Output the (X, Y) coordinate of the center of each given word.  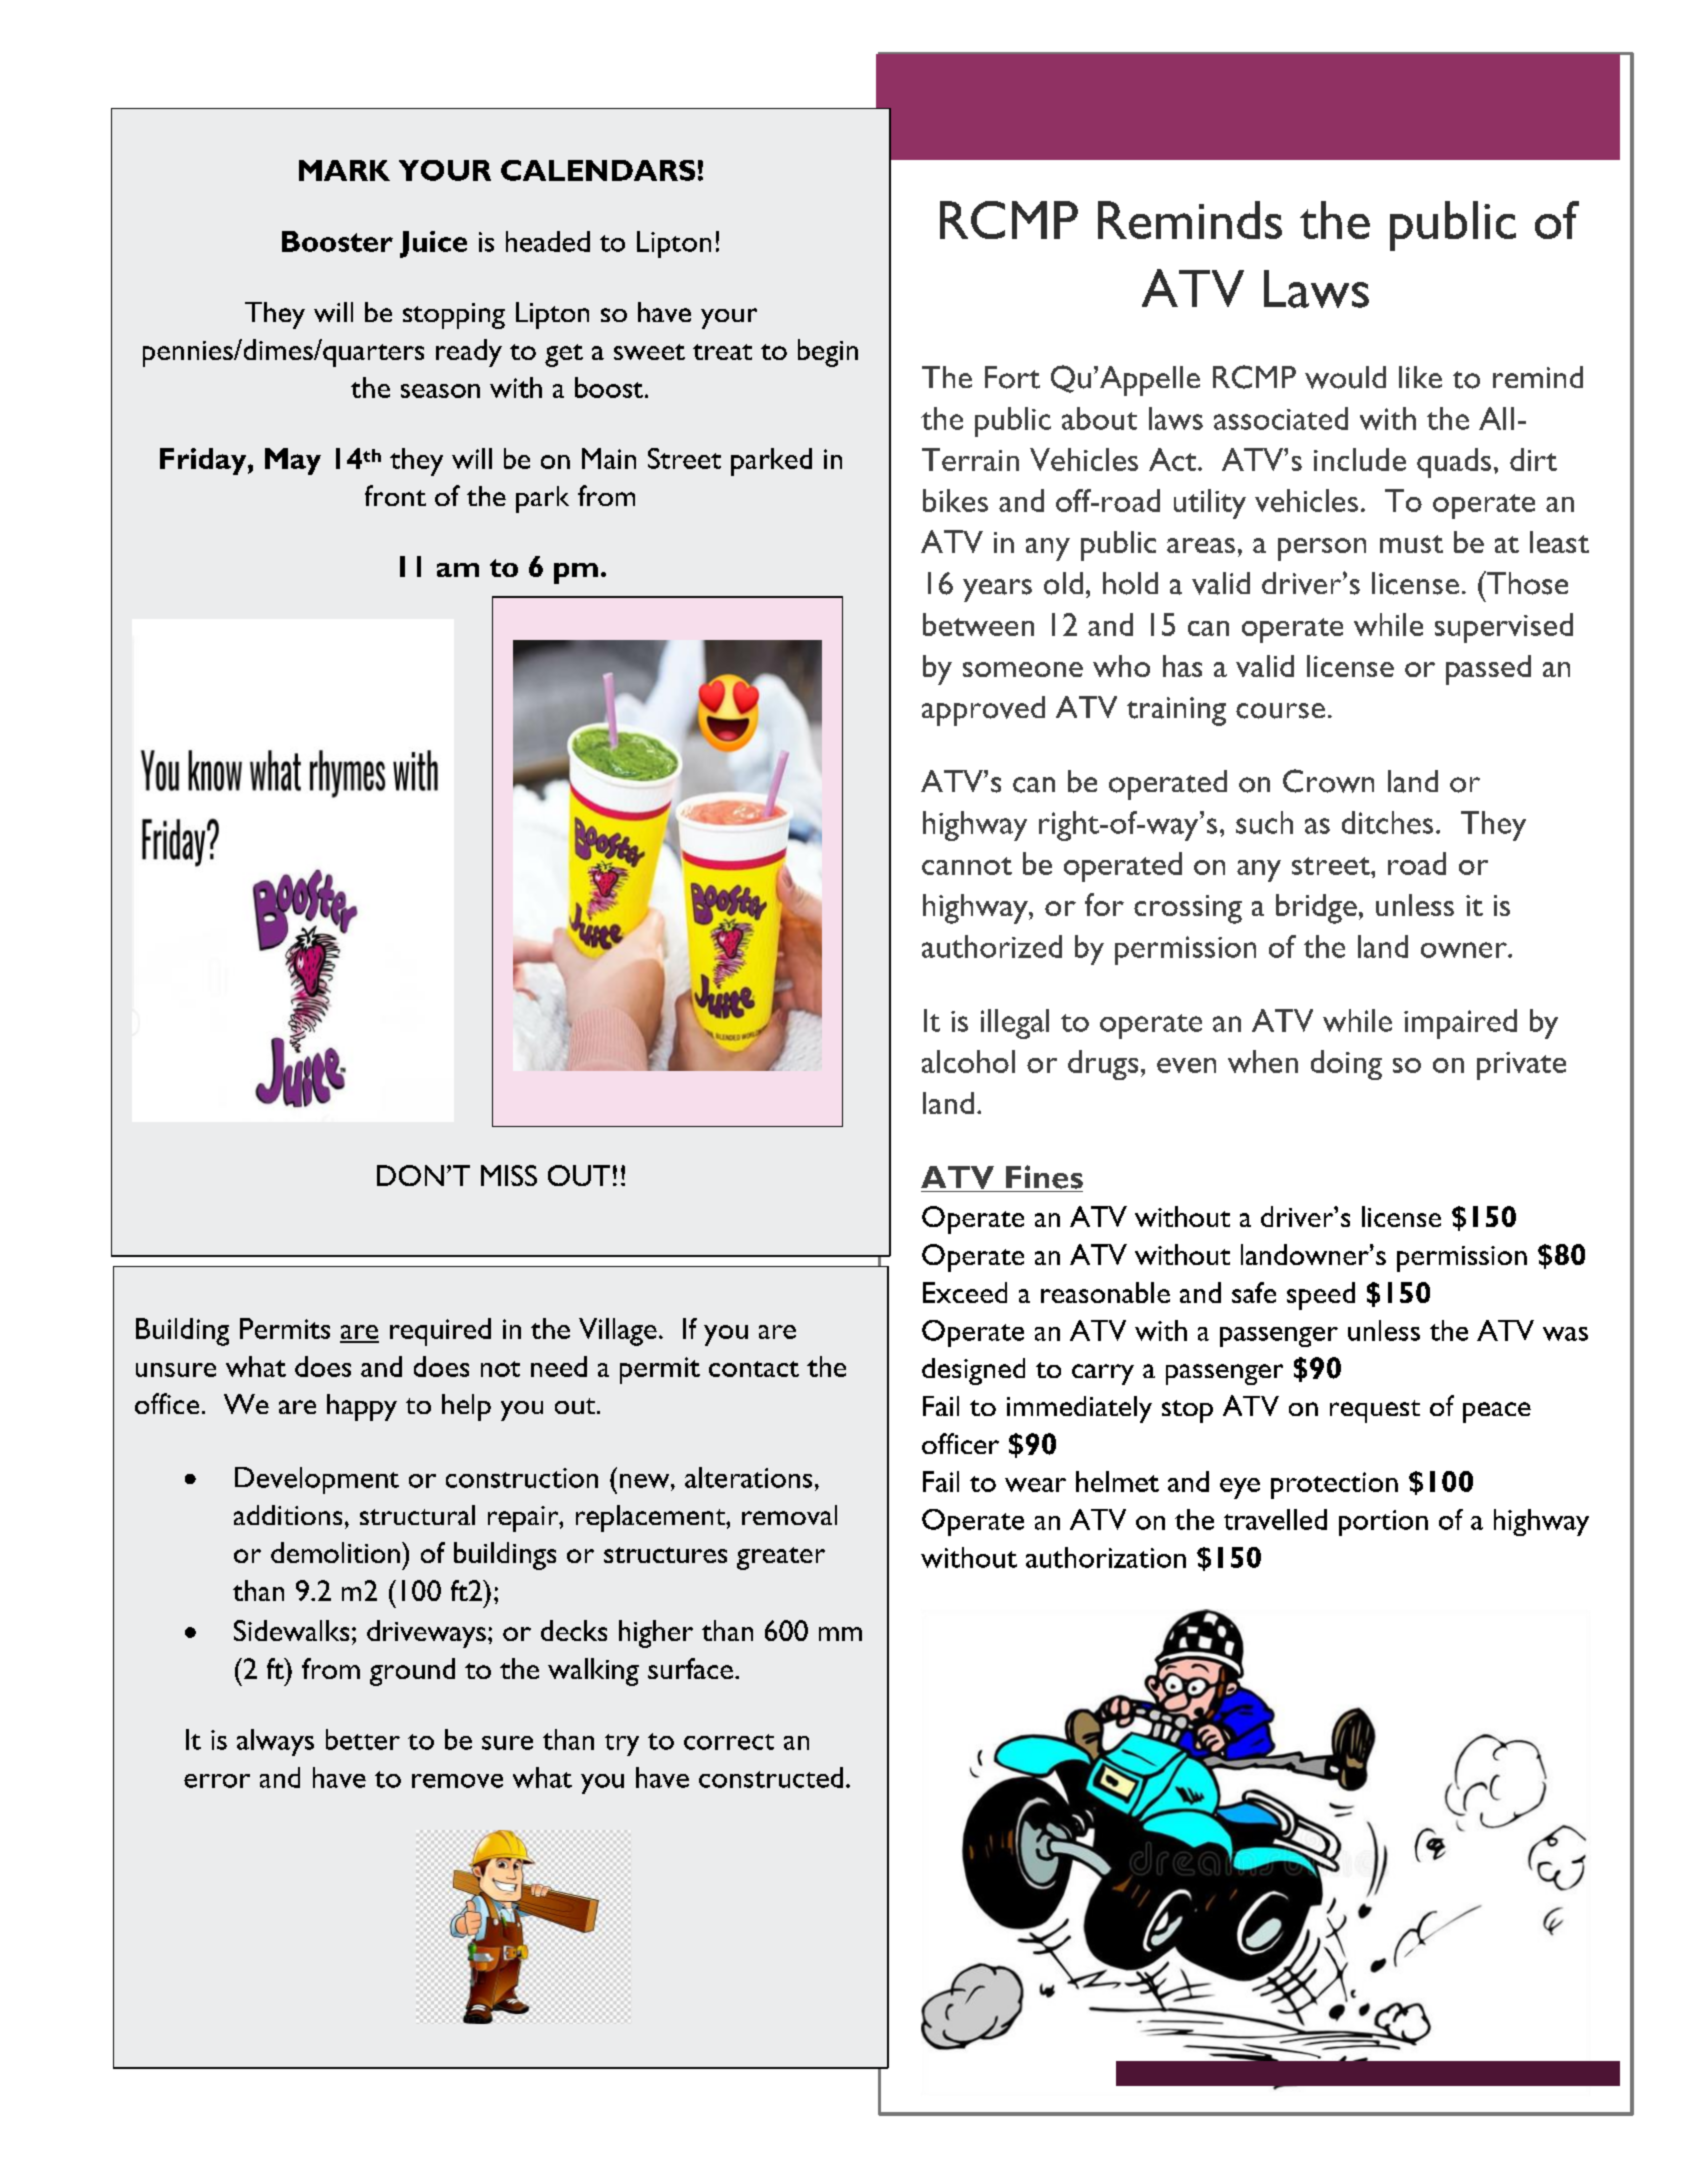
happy (362, 1407)
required (440, 1332)
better (363, 1739)
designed (973, 1371)
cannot (967, 866)
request (1375, 1411)
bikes (955, 500)
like (1420, 377)
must (1411, 544)
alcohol (968, 1061)
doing (1346, 1065)
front (395, 495)
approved (983, 711)
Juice (433, 244)
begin (828, 353)
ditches (1387, 822)
